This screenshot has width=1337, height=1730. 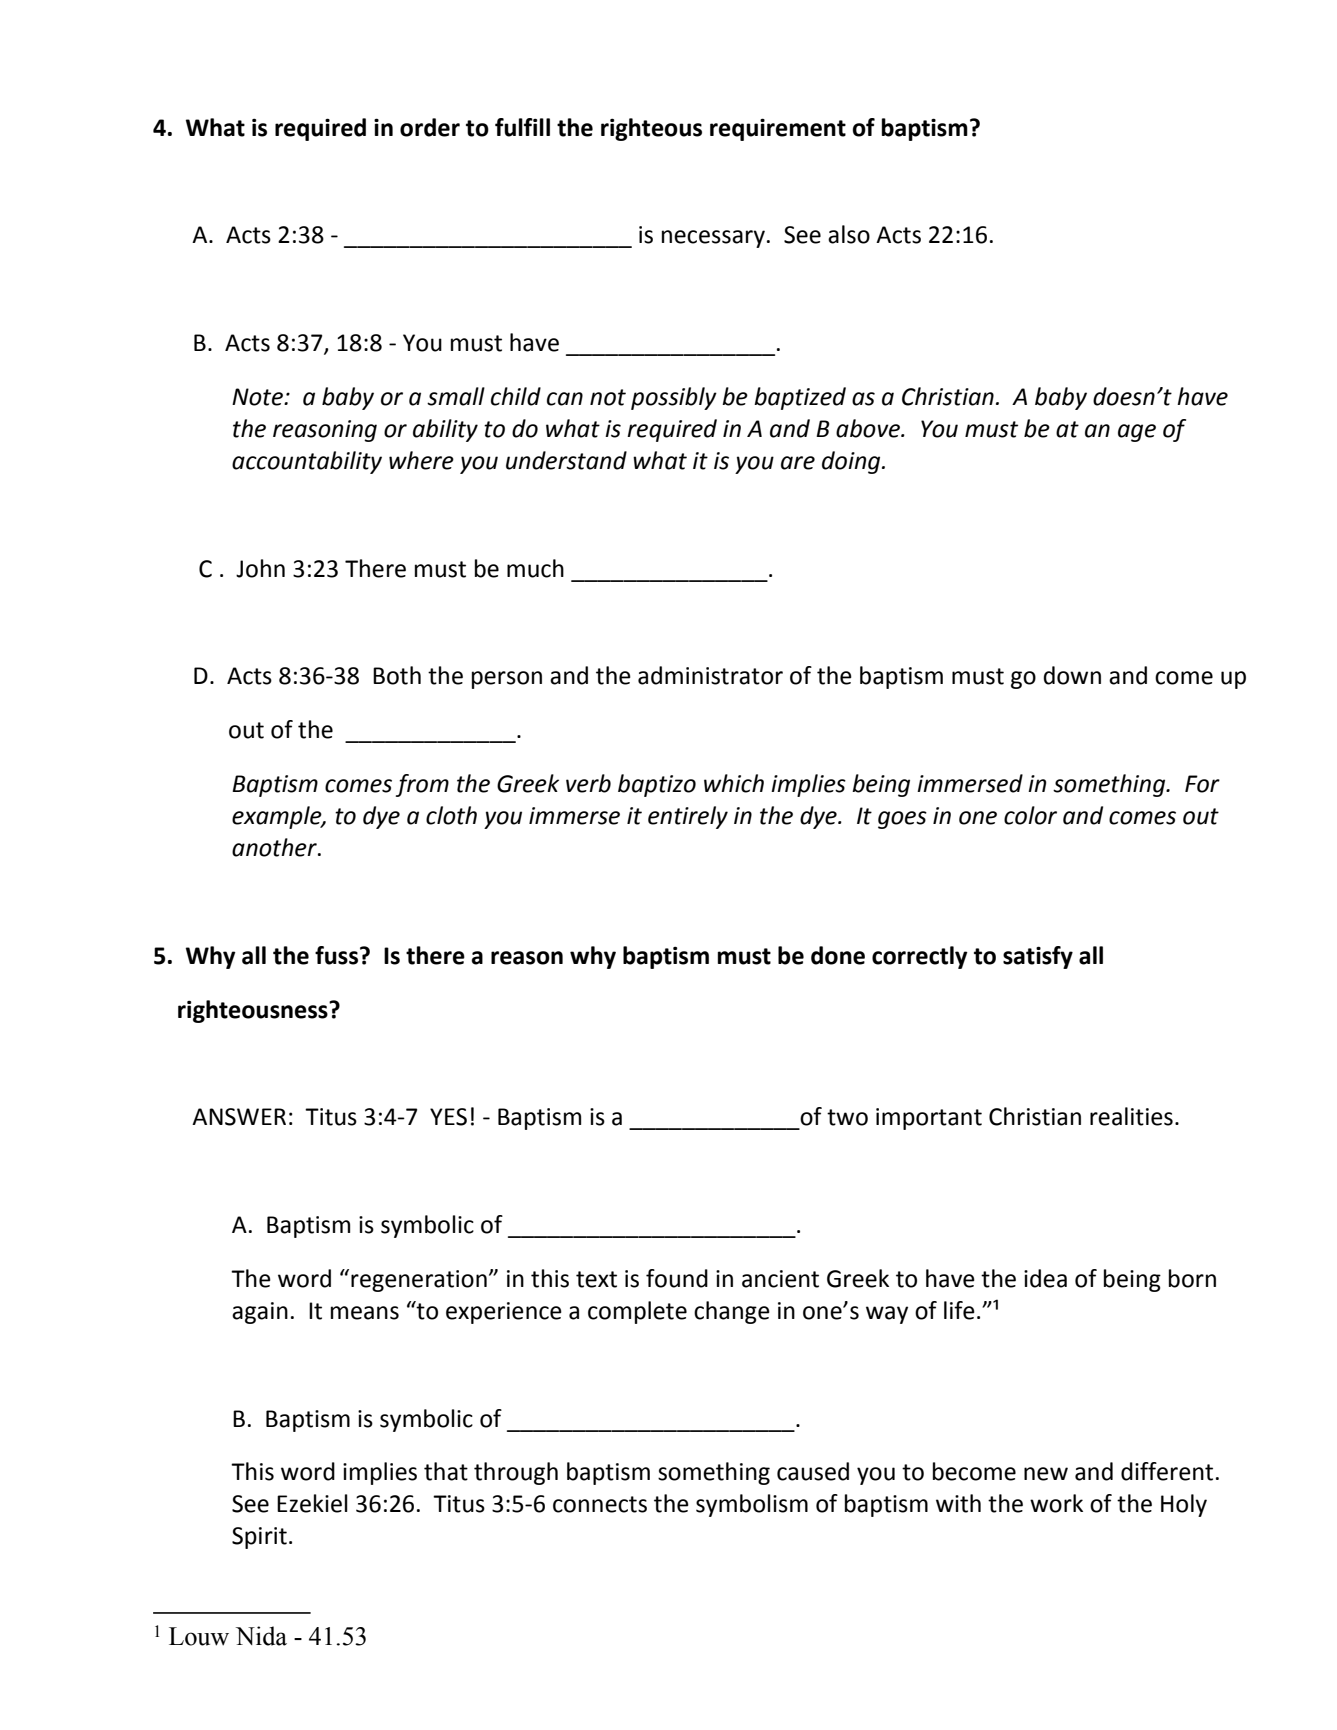 I want to click on color, so click(x=1030, y=815).
